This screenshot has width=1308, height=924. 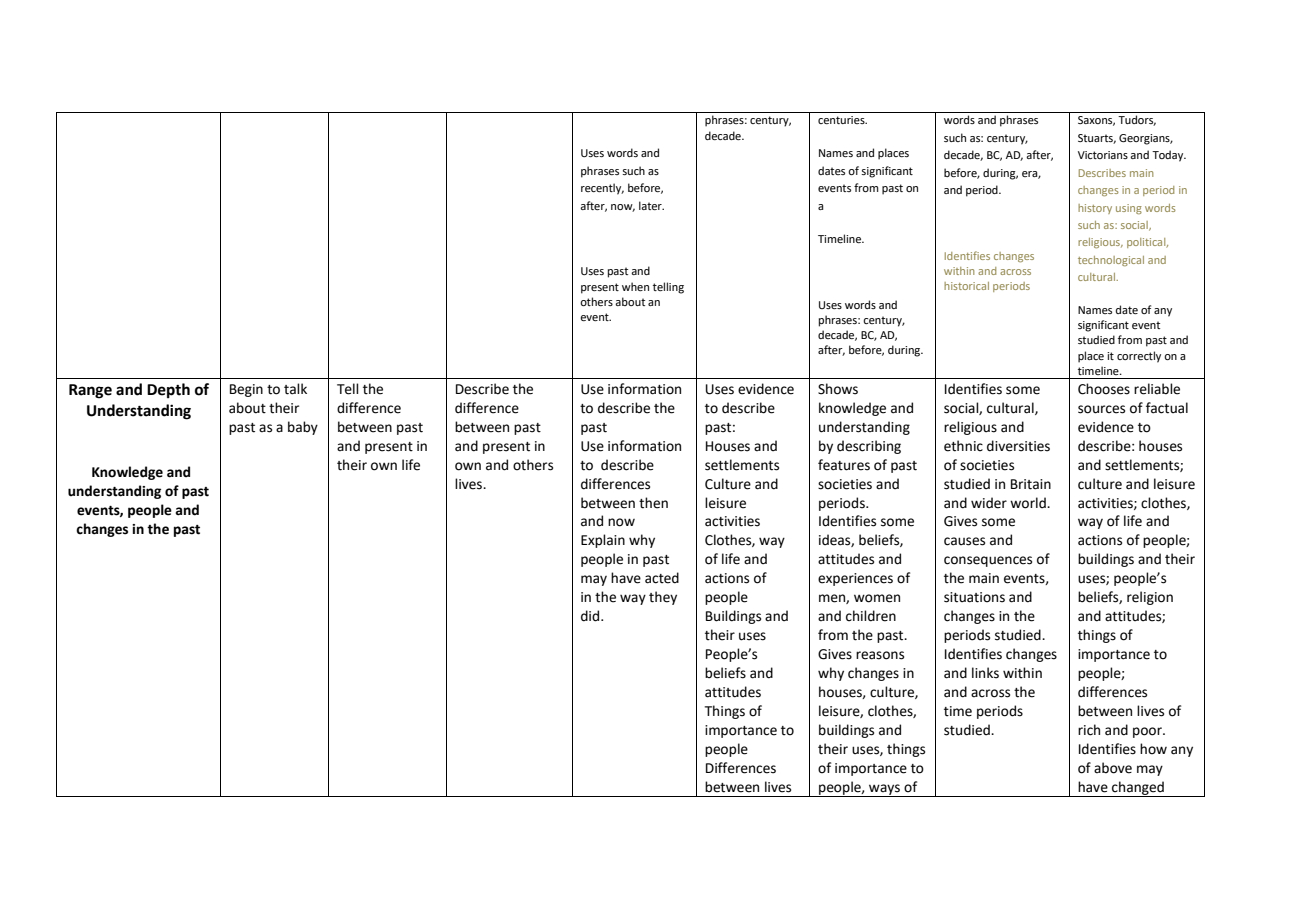 I want to click on Victorians, so click(x=1103, y=155).
